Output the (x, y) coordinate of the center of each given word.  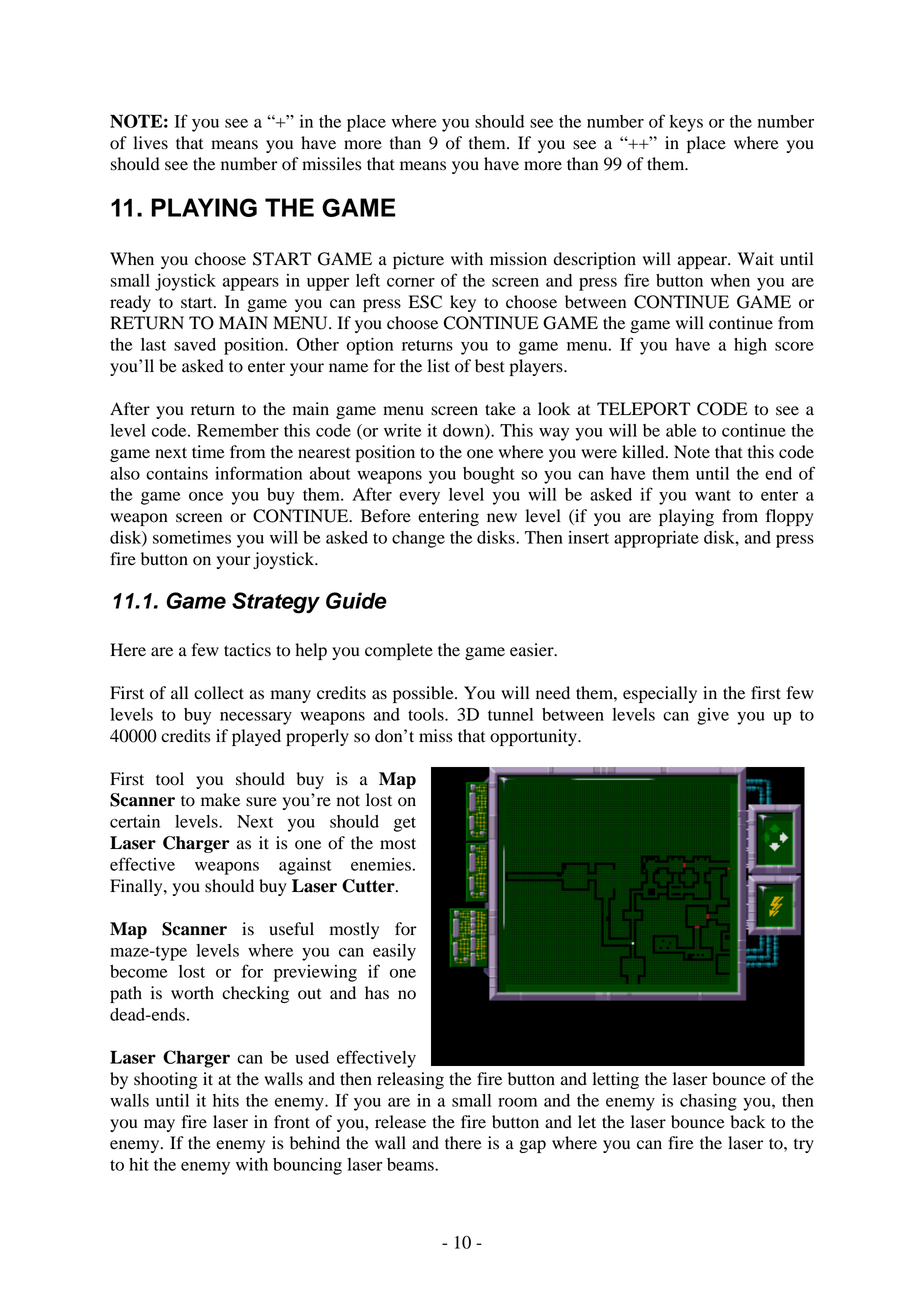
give (713, 716)
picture (418, 260)
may (159, 1125)
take (500, 409)
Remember (238, 430)
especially (660, 694)
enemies (381, 864)
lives (150, 143)
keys (686, 123)
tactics (247, 650)
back (747, 1122)
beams (411, 1164)
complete (399, 651)
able (681, 430)
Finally (137, 887)
